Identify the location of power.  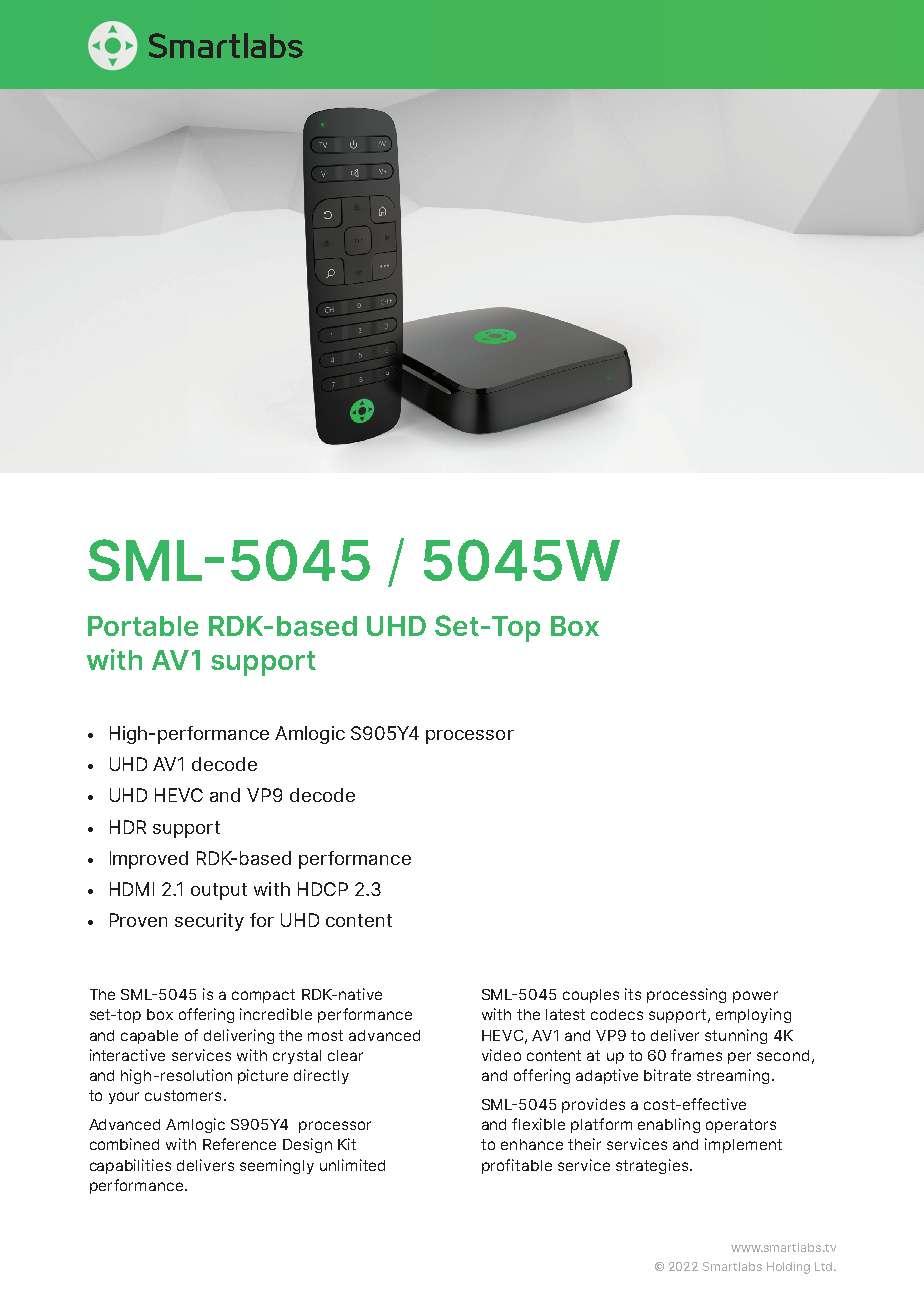
(755, 997).
